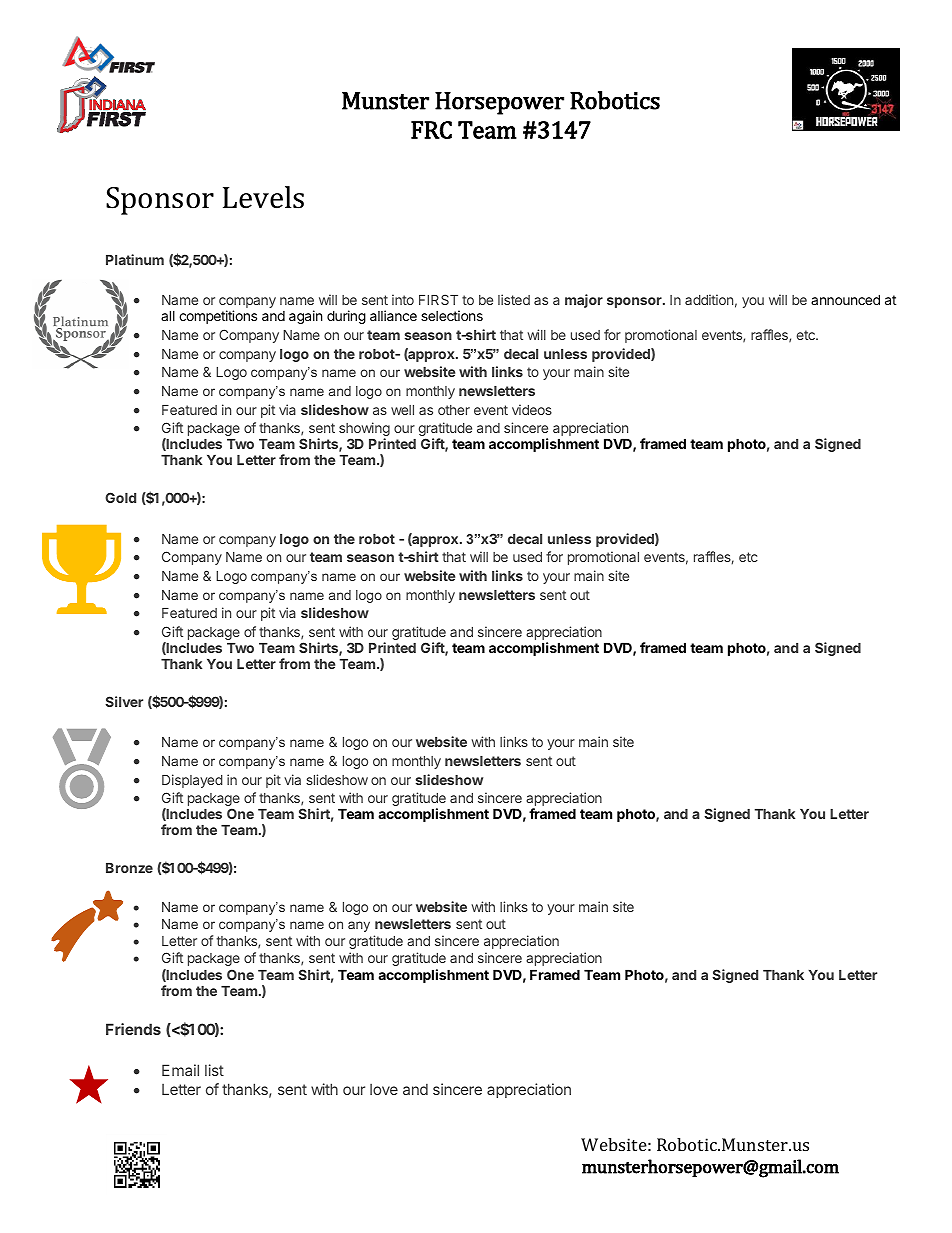 This screenshot has width=952, height=1233. Describe the element at coordinates (384, 1089) in the screenshot. I see `love` at that location.
